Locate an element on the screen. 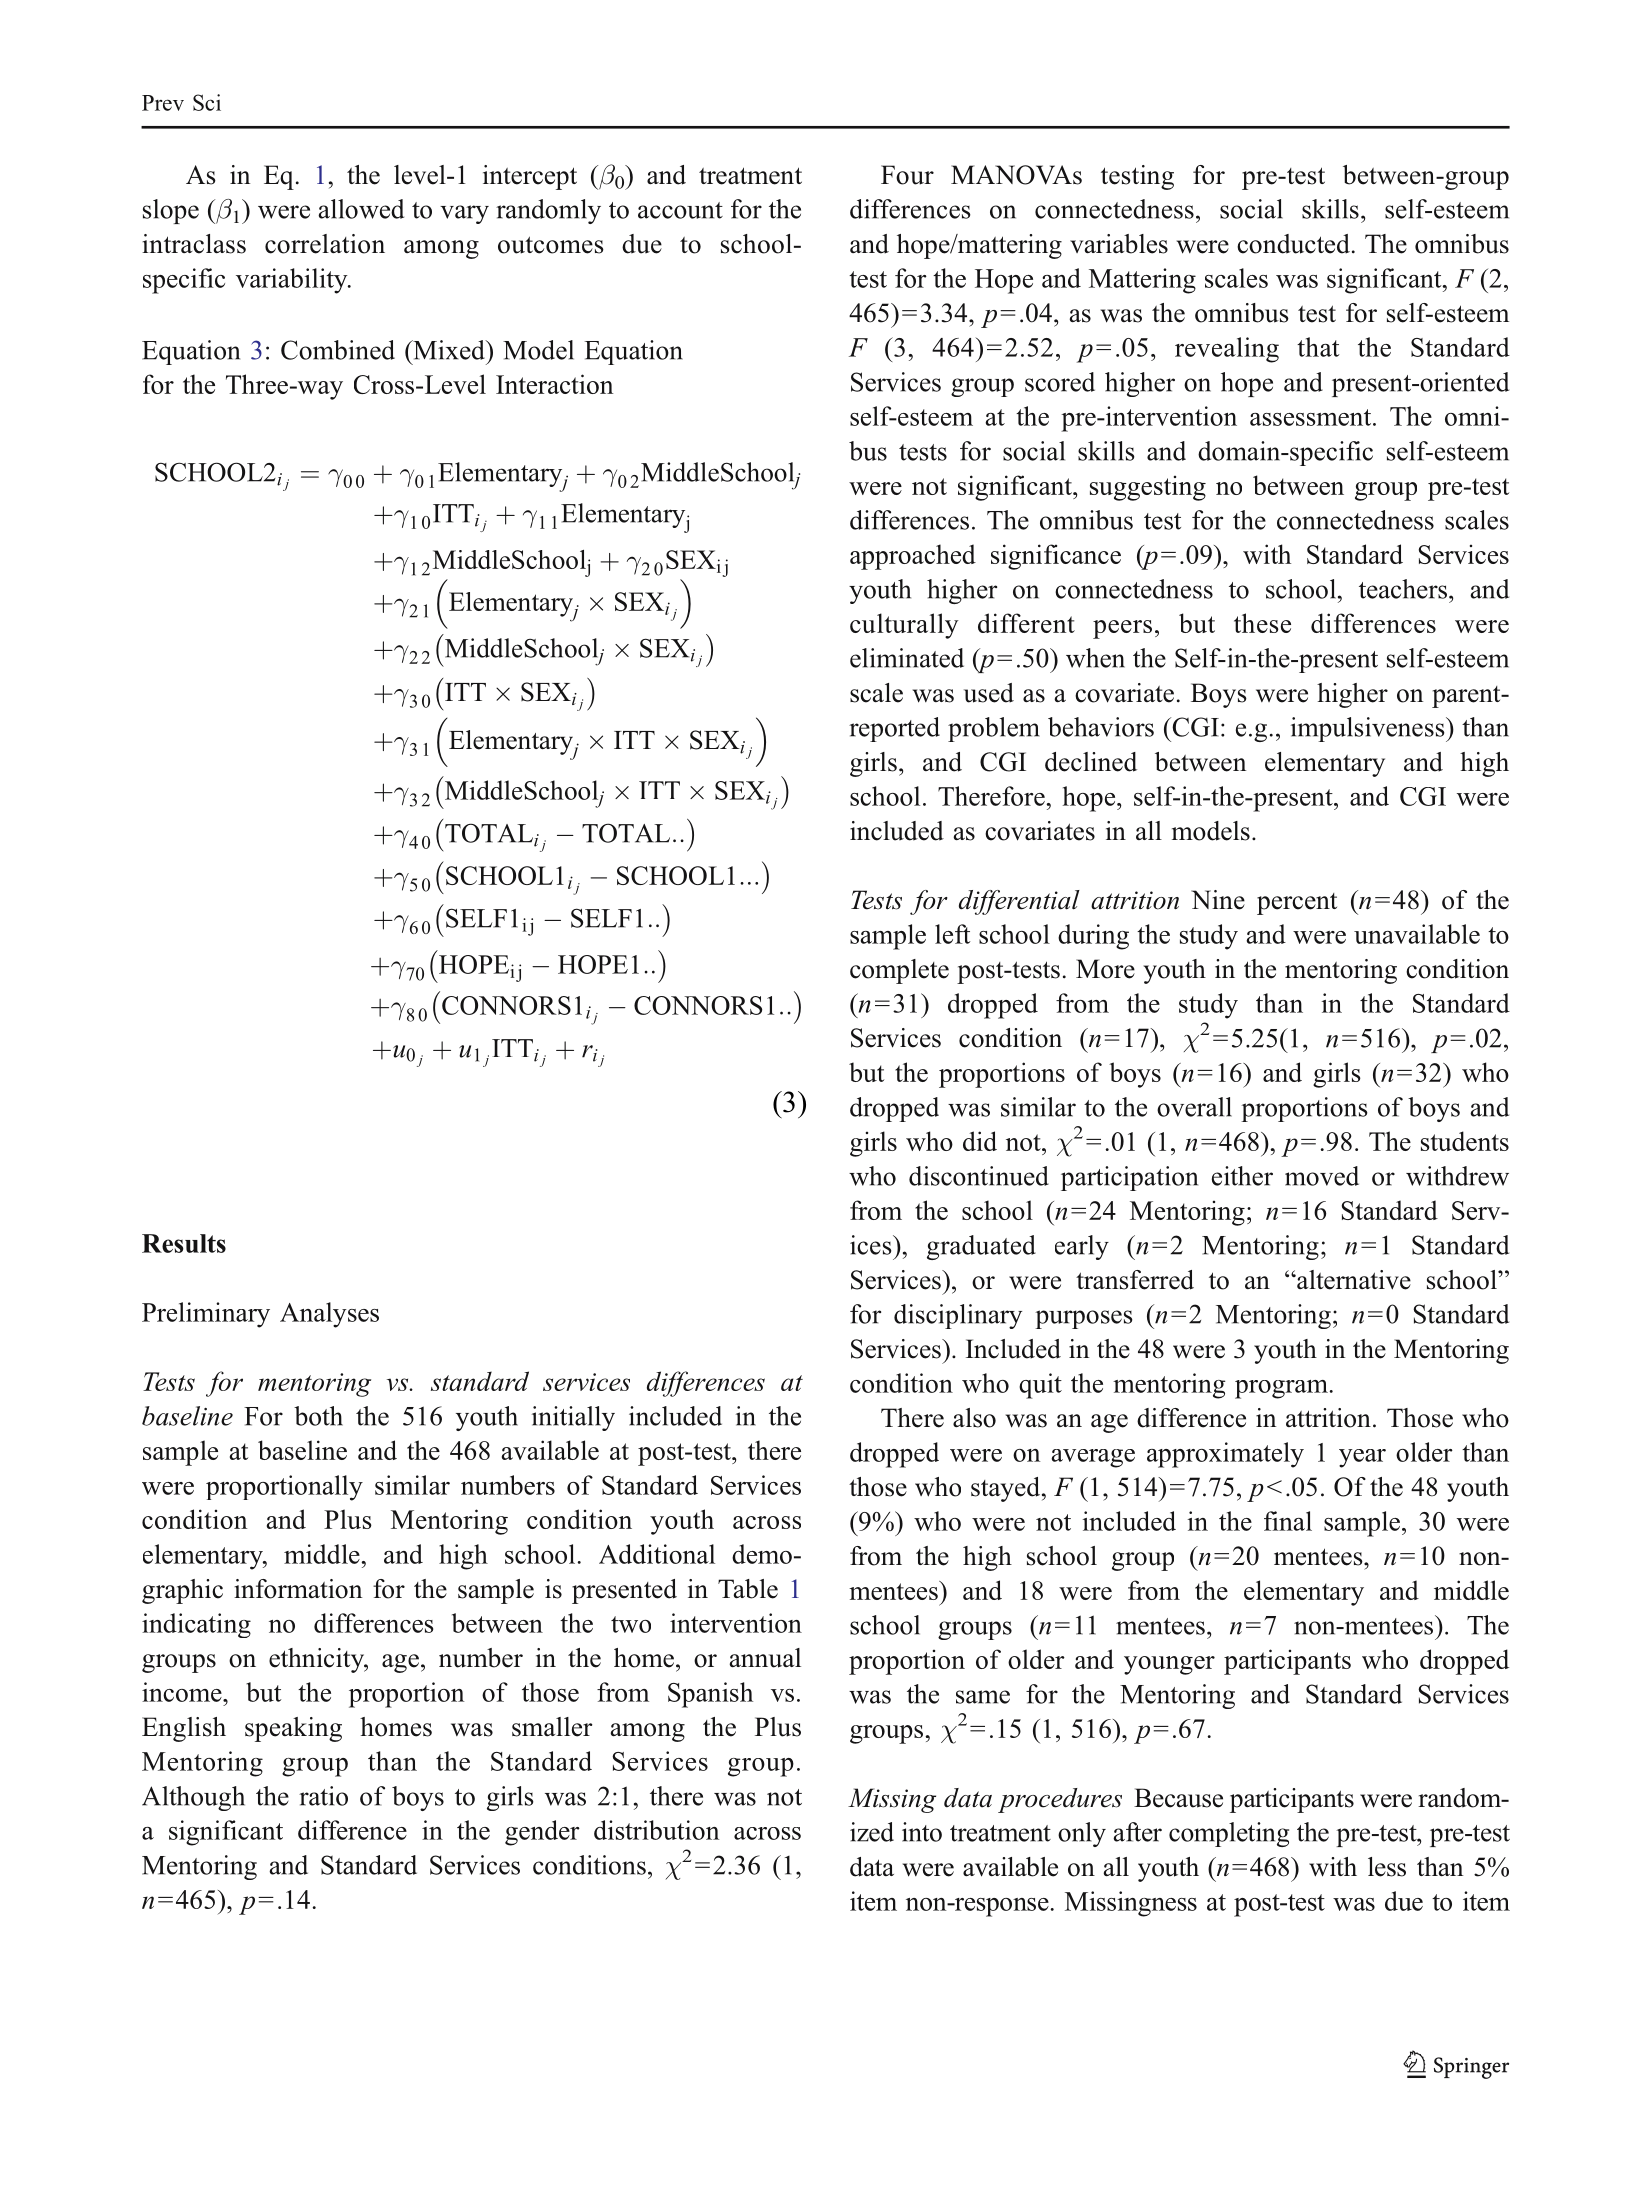 The image size is (1651, 2193). percent is located at coordinates (1297, 904).
